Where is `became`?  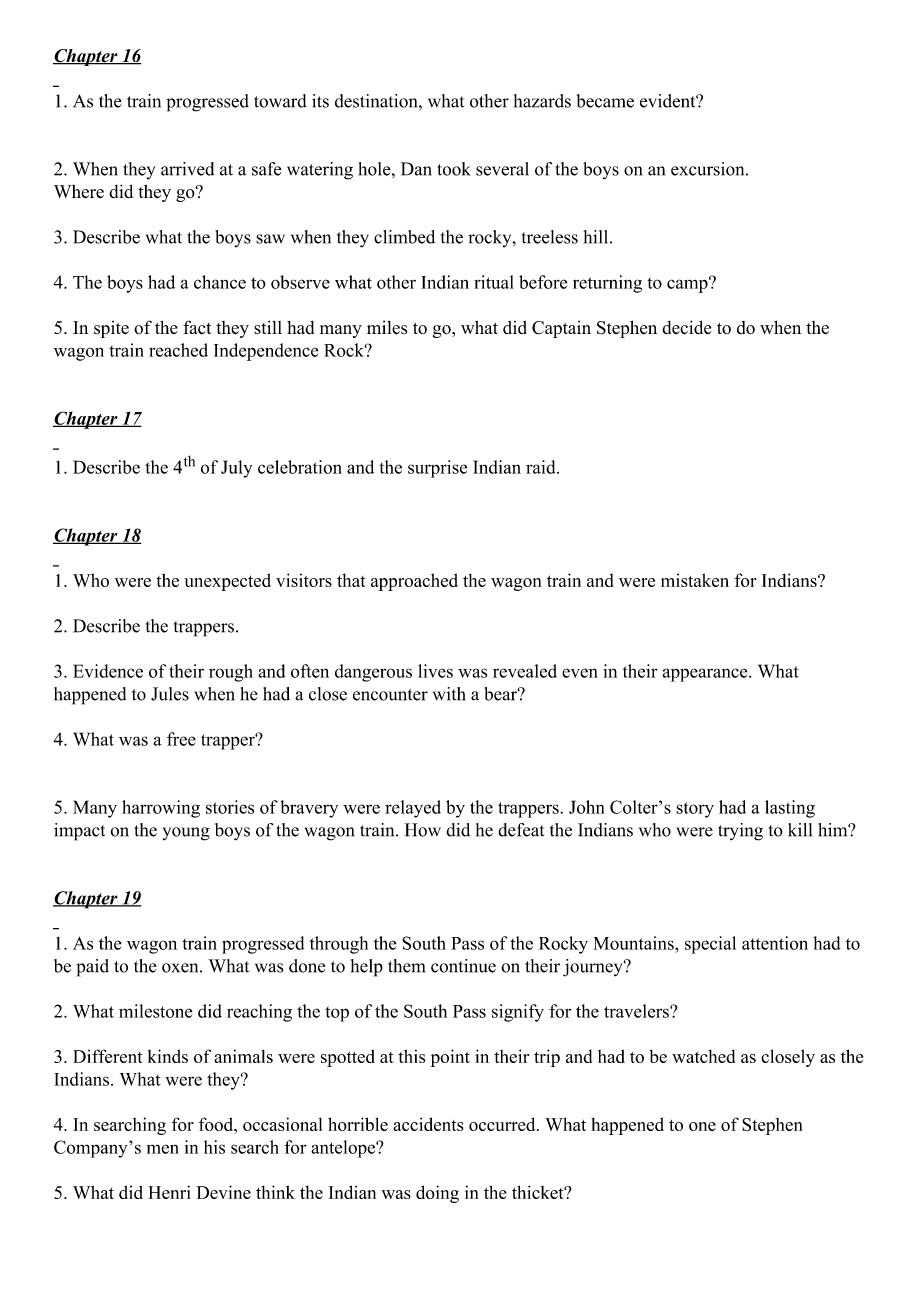 became is located at coordinates (605, 101).
